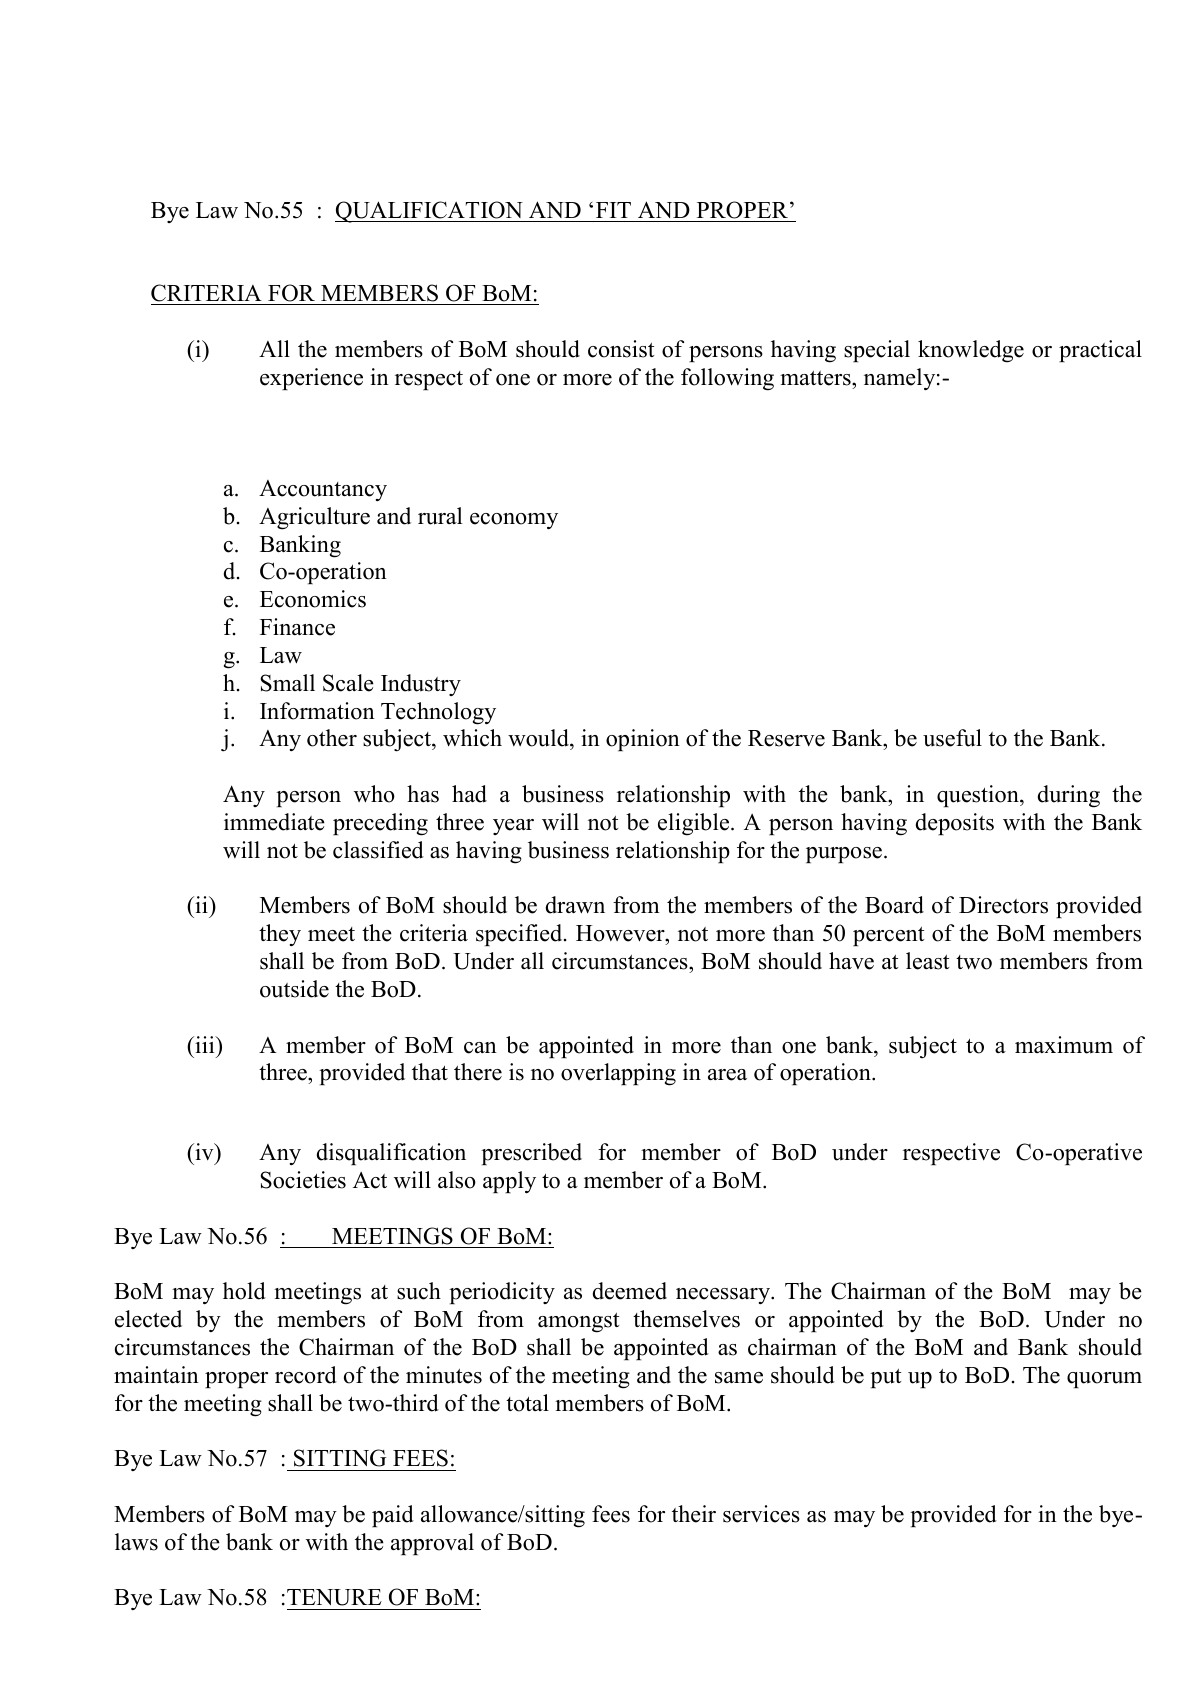 This document has height=1698, width=1200. Describe the element at coordinates (303, 1180) in the document. I see `Societies` at that location.
